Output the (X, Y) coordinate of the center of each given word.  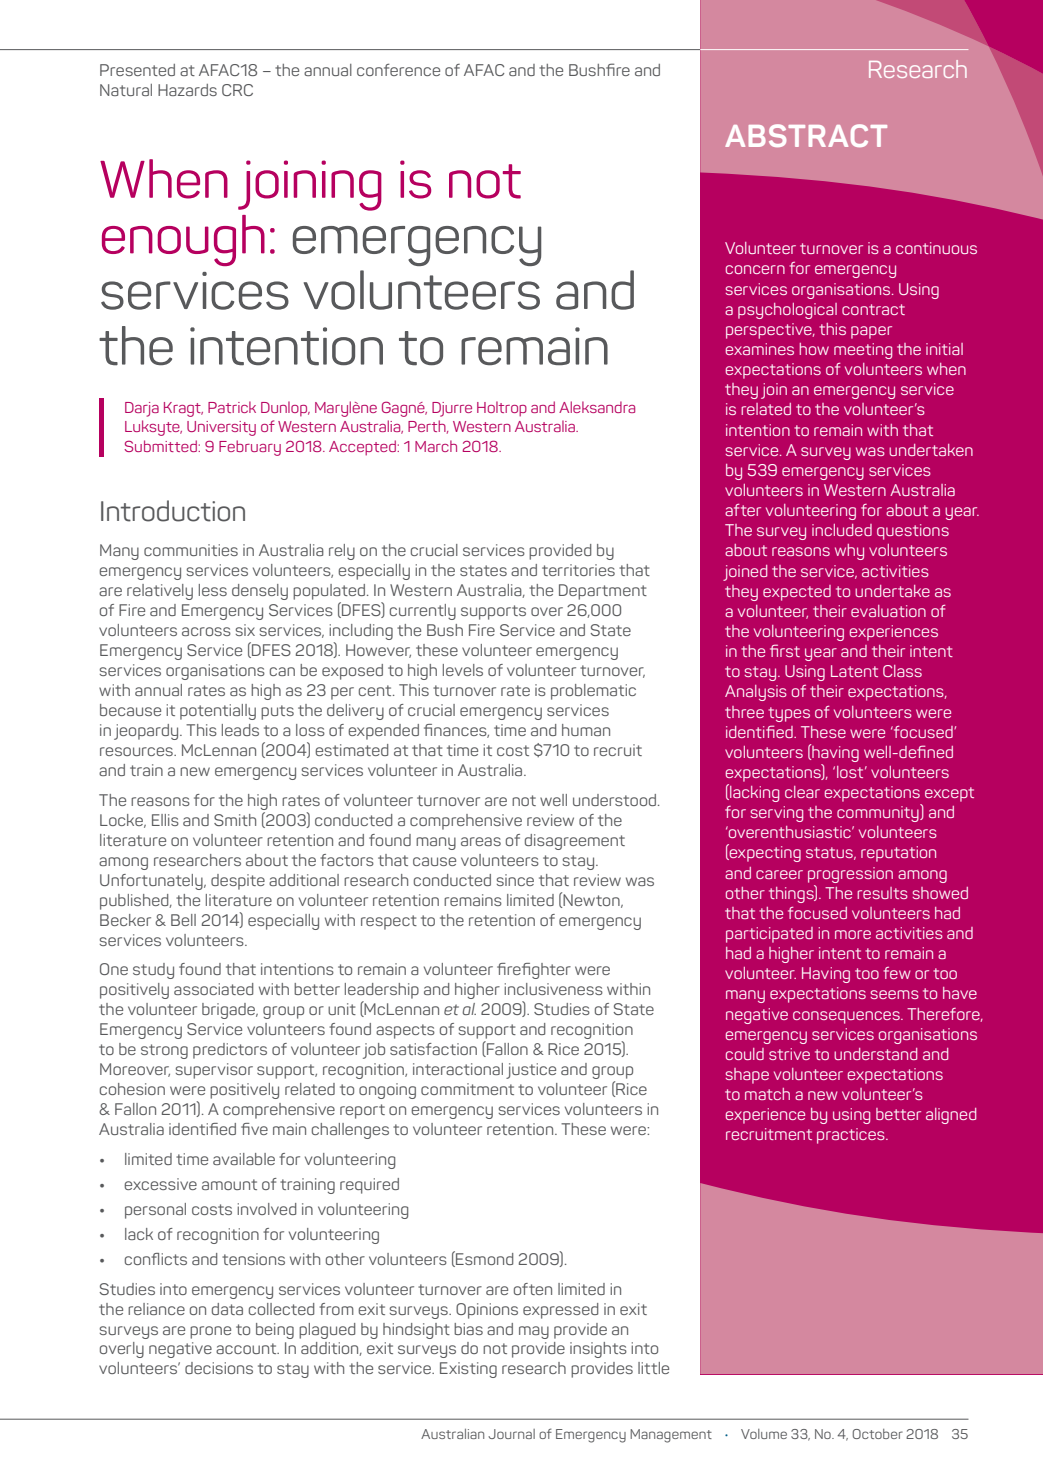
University (221, 428)
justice (531, 1071)
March (436, 446)
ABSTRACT (806, 135)
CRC (237, 90)
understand (875, 1054)
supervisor (214, 1071)
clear (802, 792)
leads (240, 730)
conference (398, 69)
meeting (863, 351)
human (586, 730)
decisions (219, 1368)
